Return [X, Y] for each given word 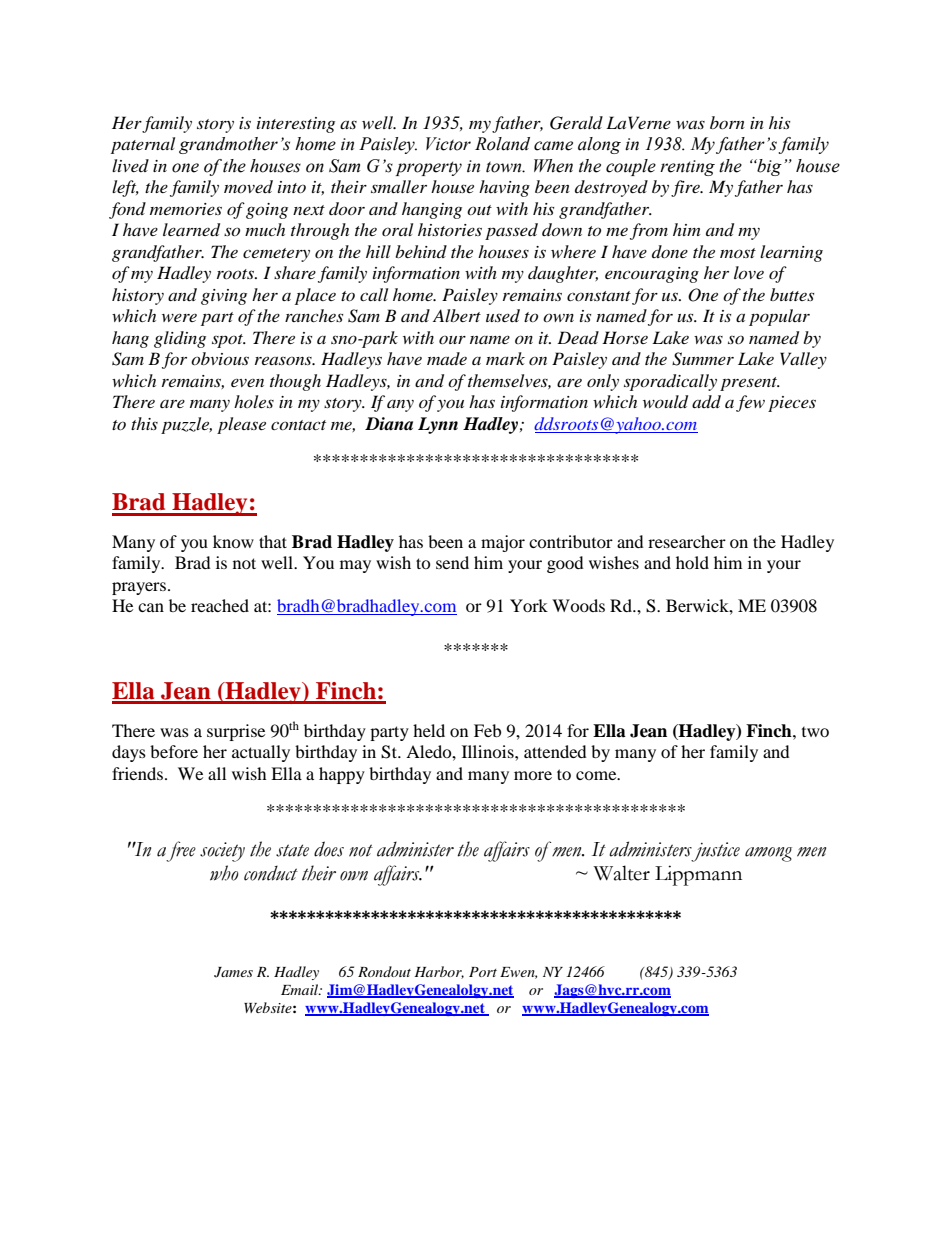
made [447, 358]
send [452, 562]
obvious [220, 358]
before [174, 751]
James [233, 972]
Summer [703, 359]
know [233, 541]
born [727, 122]
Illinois [489, 751]
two [815, 732]
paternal [143, 145]
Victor [448, 144]
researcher [687, 541]
